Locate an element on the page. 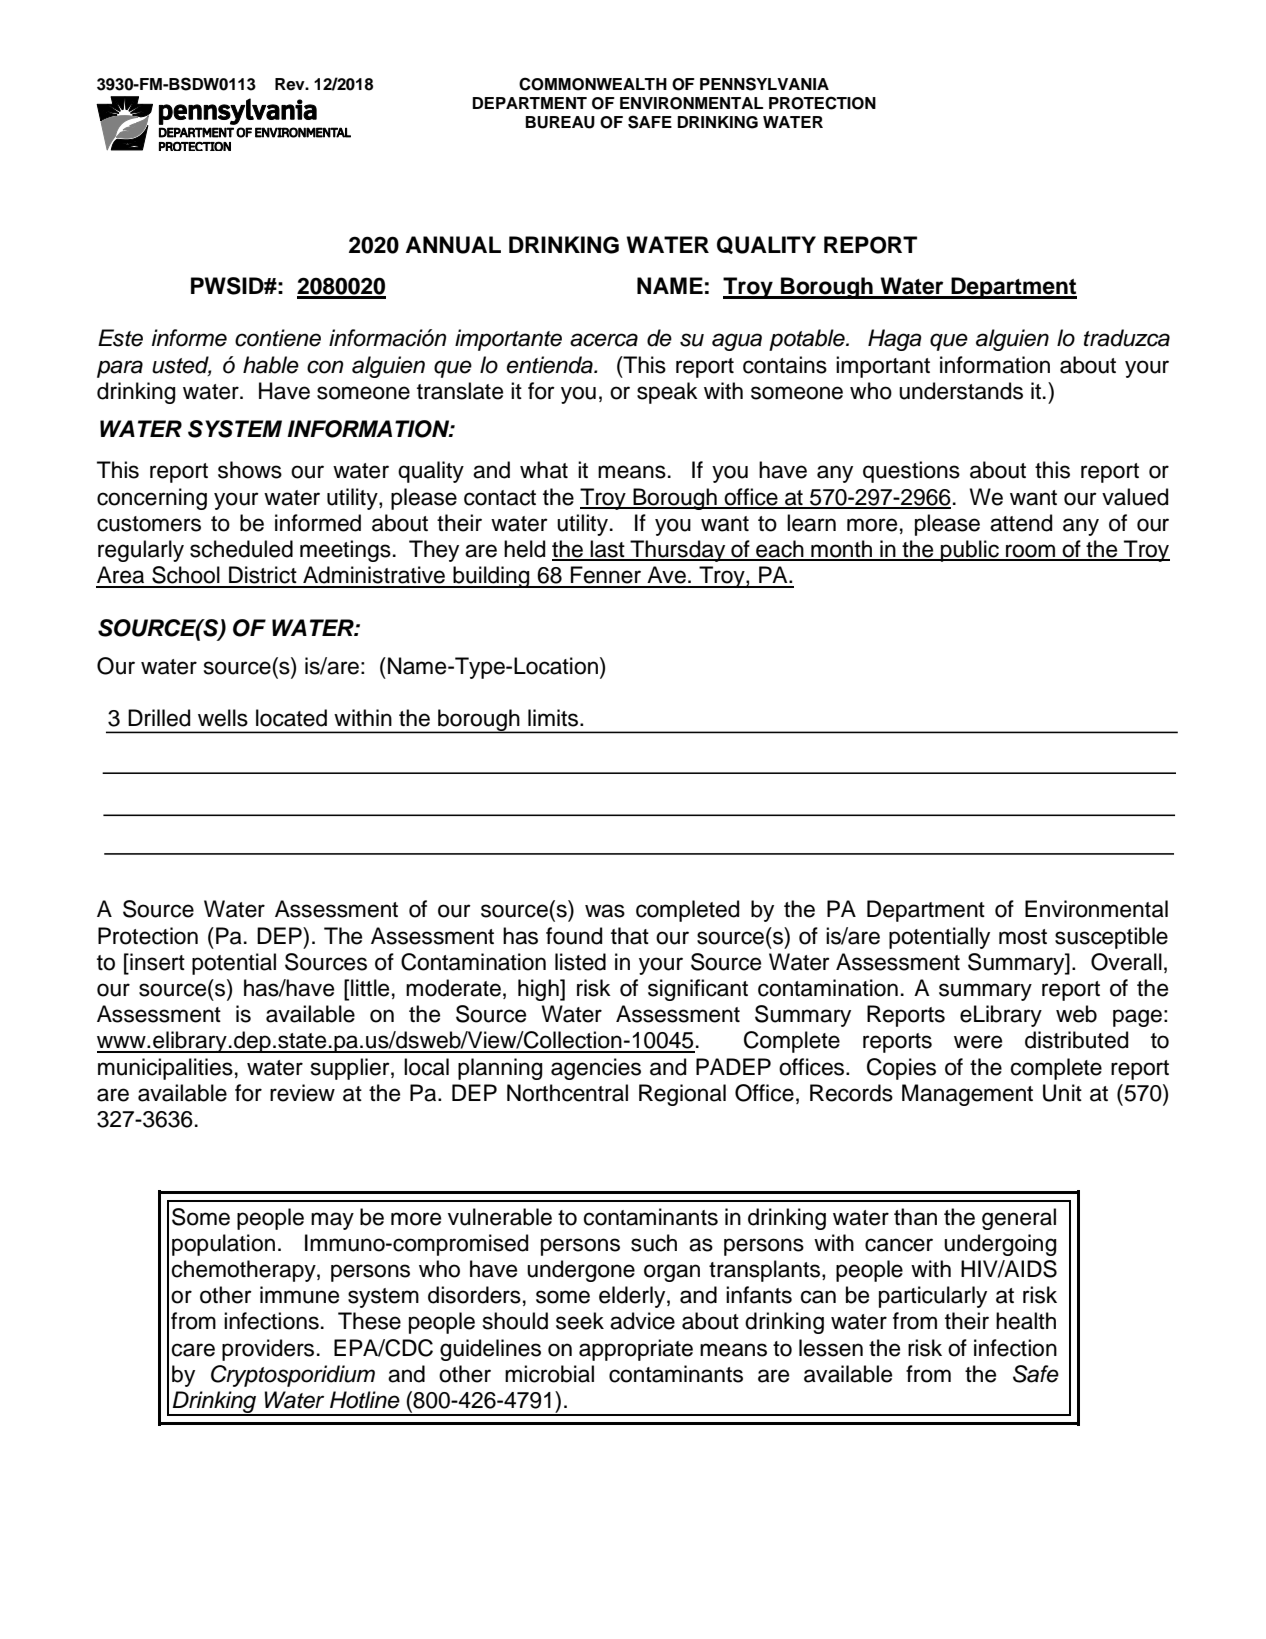  room is located at coordinates (1031, 552).
